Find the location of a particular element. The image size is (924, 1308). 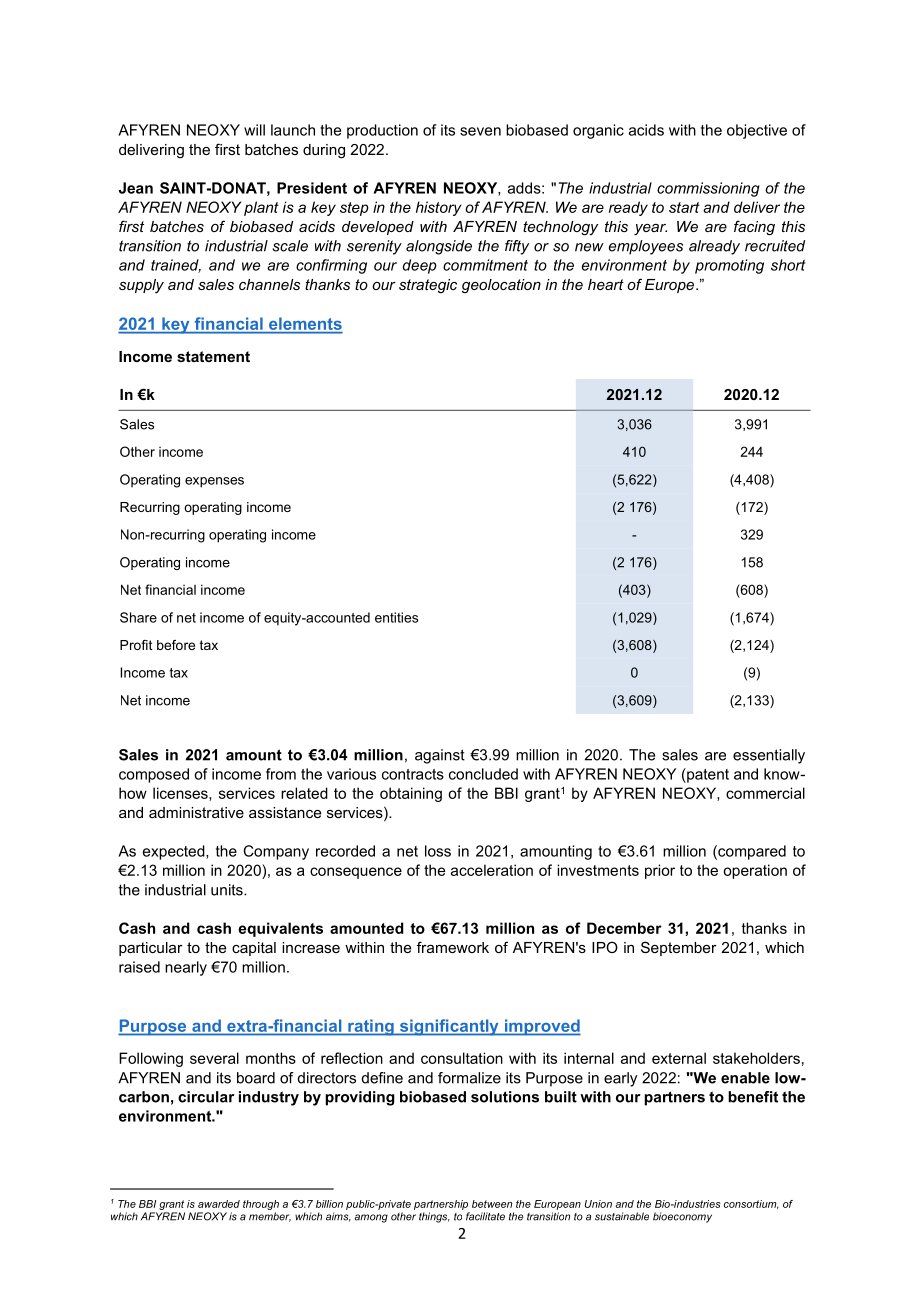

will is located at coordinates (254, 130).
